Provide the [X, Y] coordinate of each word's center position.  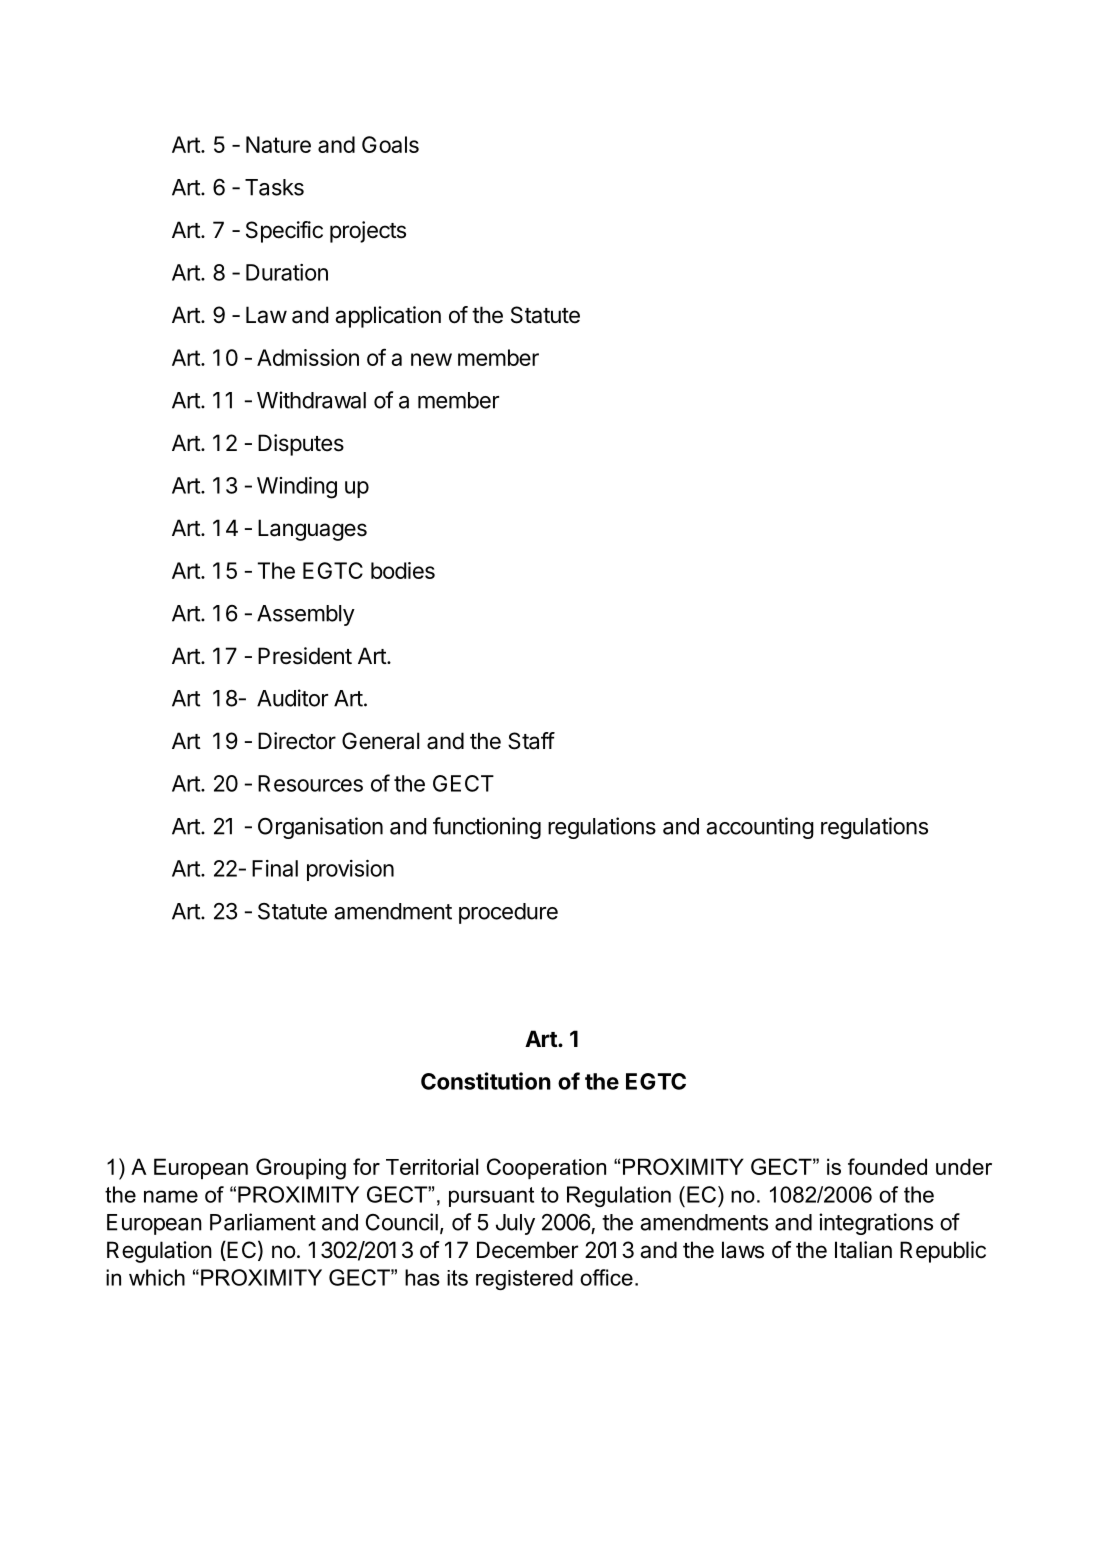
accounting [760, 828]
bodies [403, 570]
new [431, 359]
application [388, 317]
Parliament [263, 1222]
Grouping [301, 1169]
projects [368, 232]
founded [887, 1166]
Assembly [306, 615]
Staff [531, 741]
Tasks [274, 187]
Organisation [320, 828]
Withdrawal [311, 400]
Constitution [486, 1081]
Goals [390, 144]
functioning [487, 828]
